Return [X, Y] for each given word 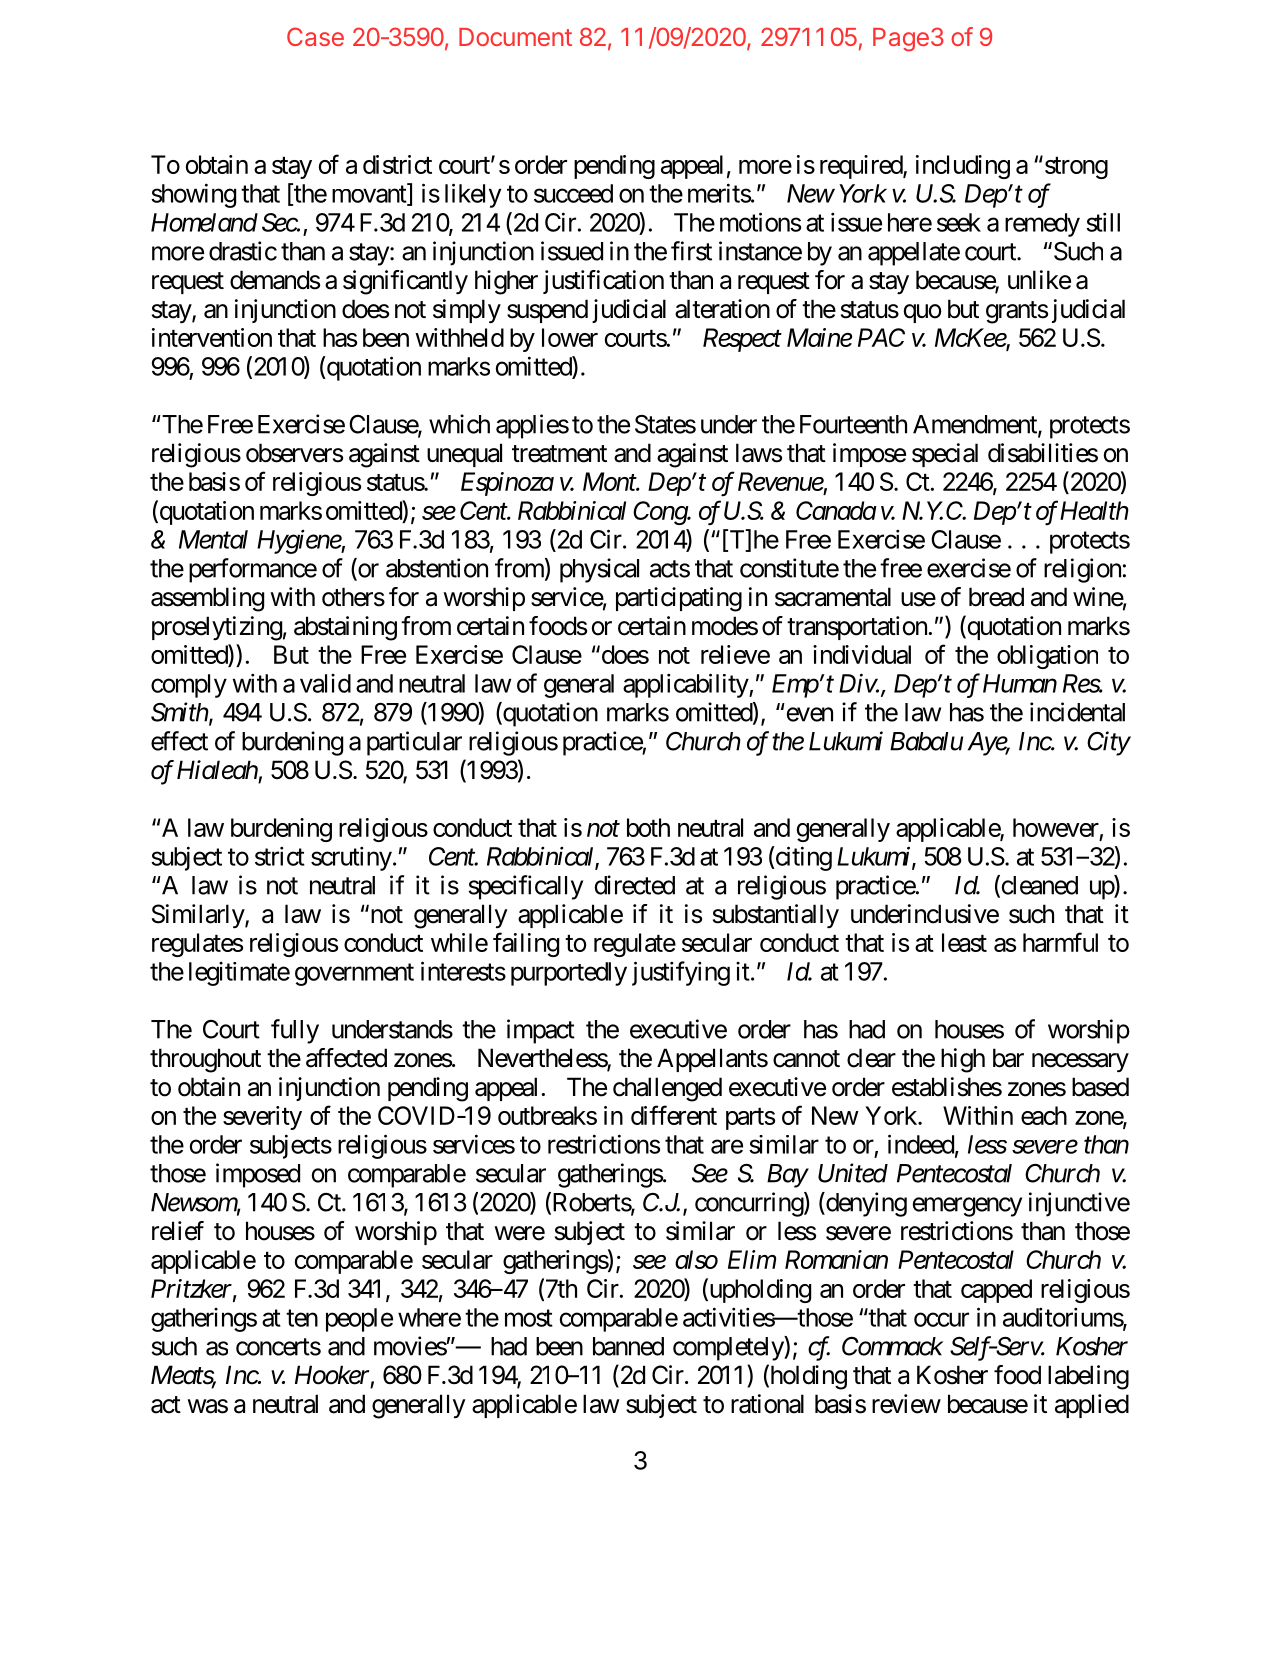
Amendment [976, 425]
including [963, 167]
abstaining [345, 628]
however [1056, 827]
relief [178, 1231]
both [648, 827]
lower [570, 337]
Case [315, 36]
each [1044, 1115]
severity [262, 1118]
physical [599, 570]
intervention [212, 337]
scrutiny [351, 858]
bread [996, 597]
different [674, 1115]
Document [515, 37]
